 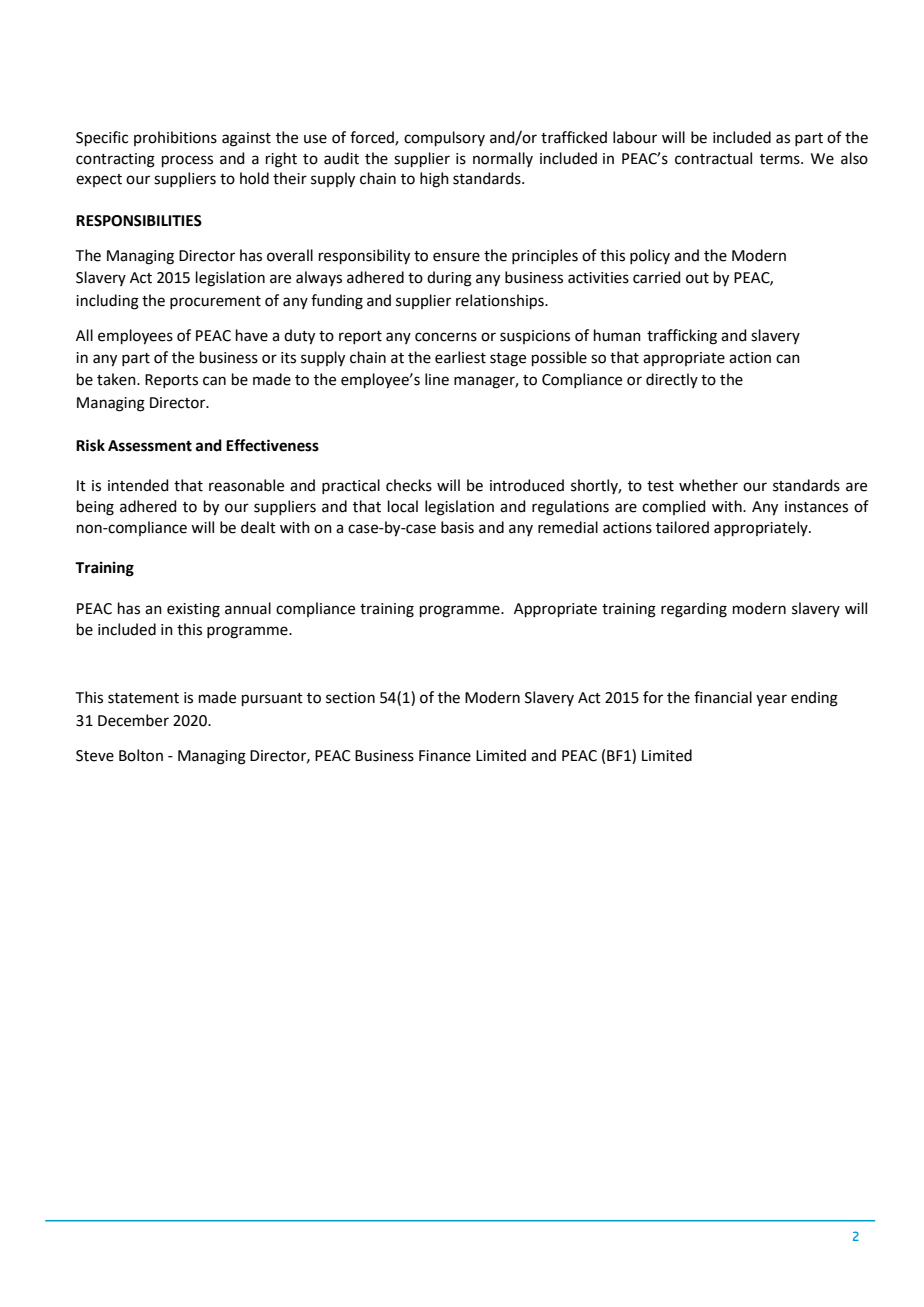 What do you see at coordinates (682, 337) in the screenshot?
I see `trafficking` at bounding box center [682, 337].
